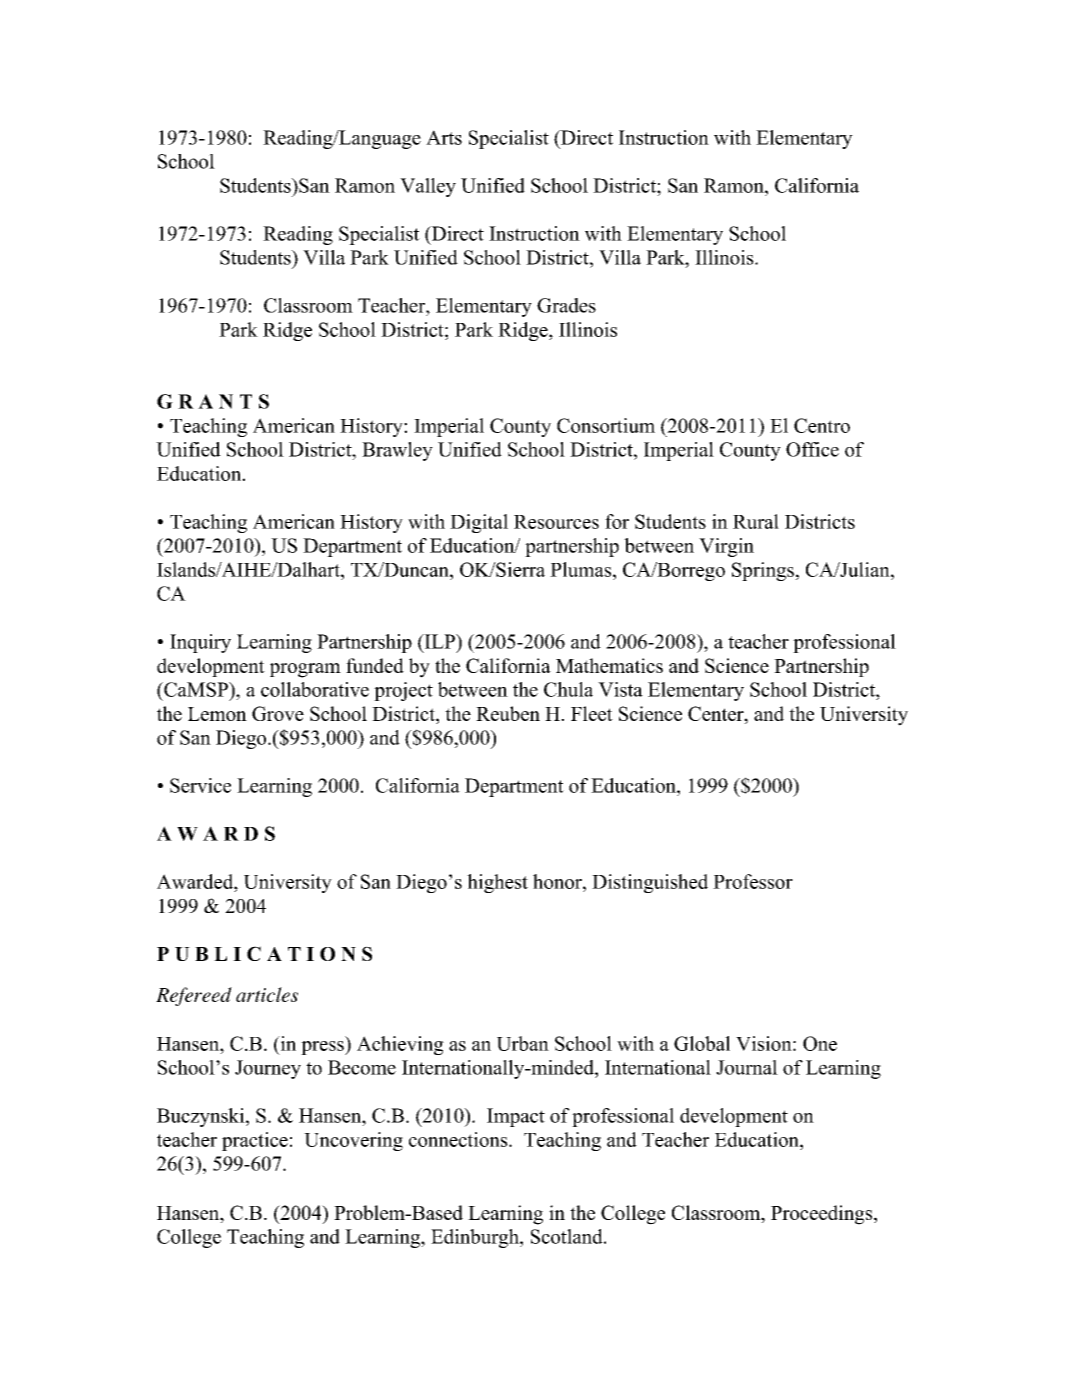 Image resolution: width=1065 pixels, height=1378 pixels. Describe the element at coordinates (200, 643) in the screenshot. I see `Inquiry` at that location.
